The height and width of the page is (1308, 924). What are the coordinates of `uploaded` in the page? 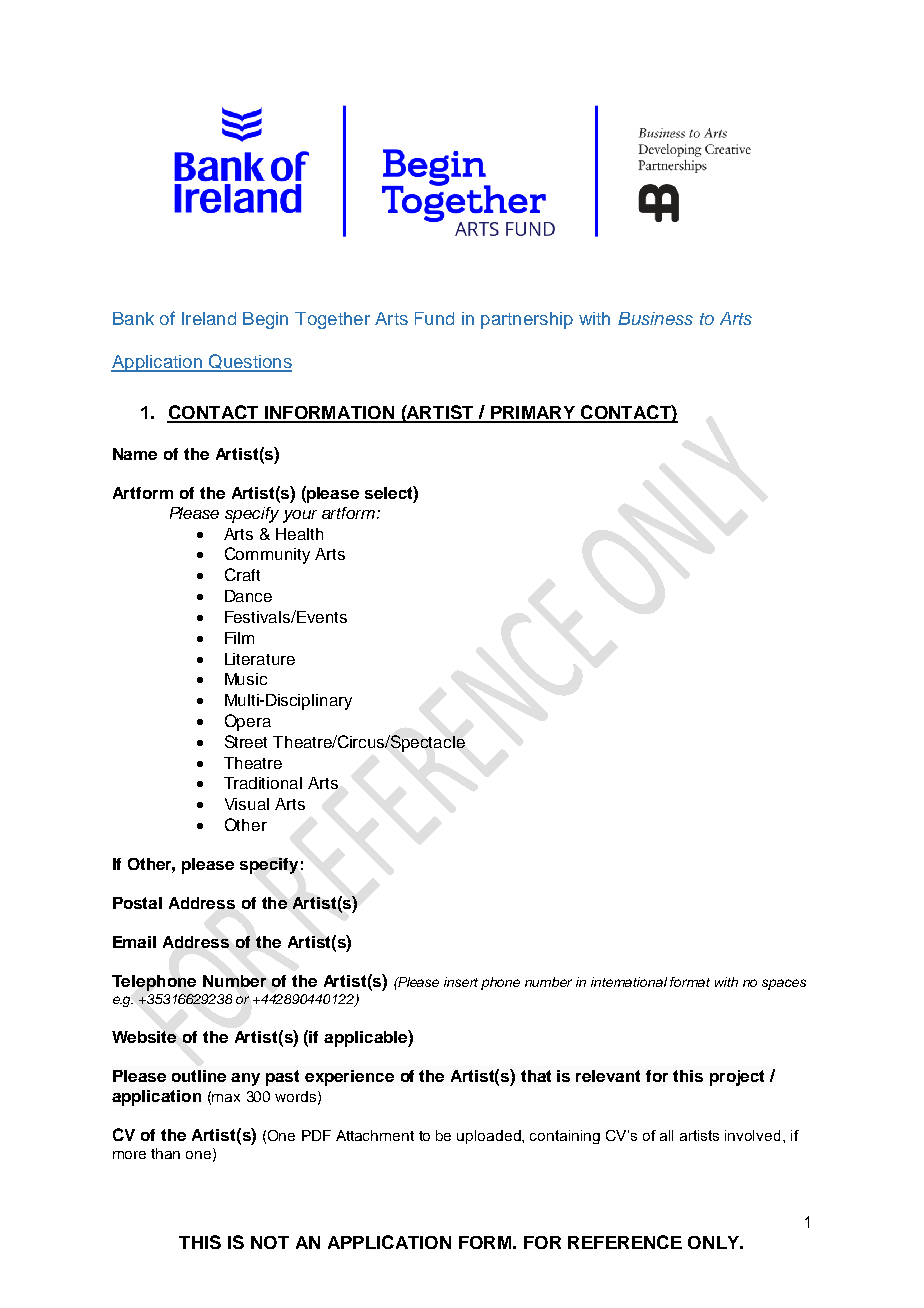 It's located at (490, 1137).
